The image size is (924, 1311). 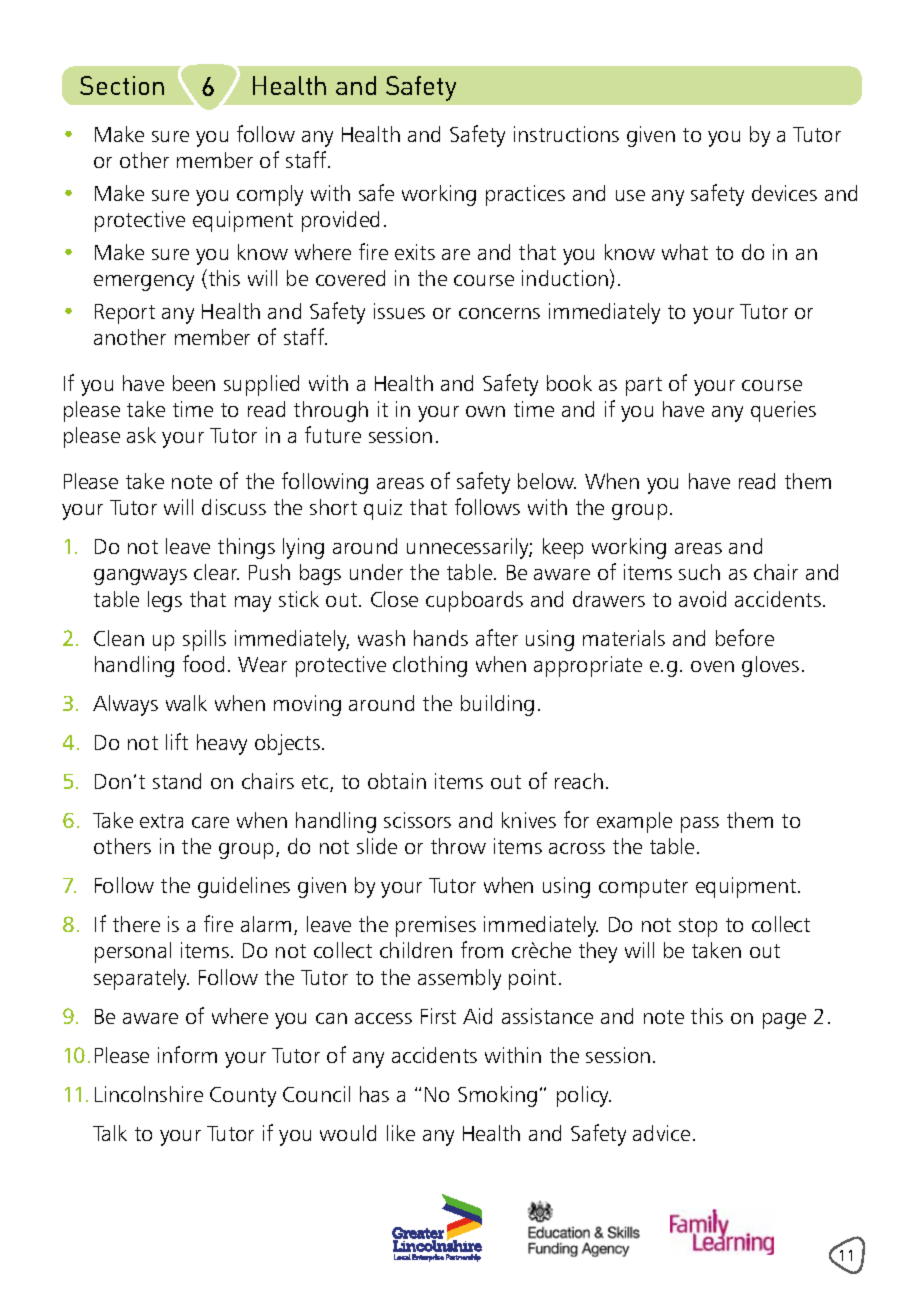 I want to click on obtain, so click(x=397, y=781).
